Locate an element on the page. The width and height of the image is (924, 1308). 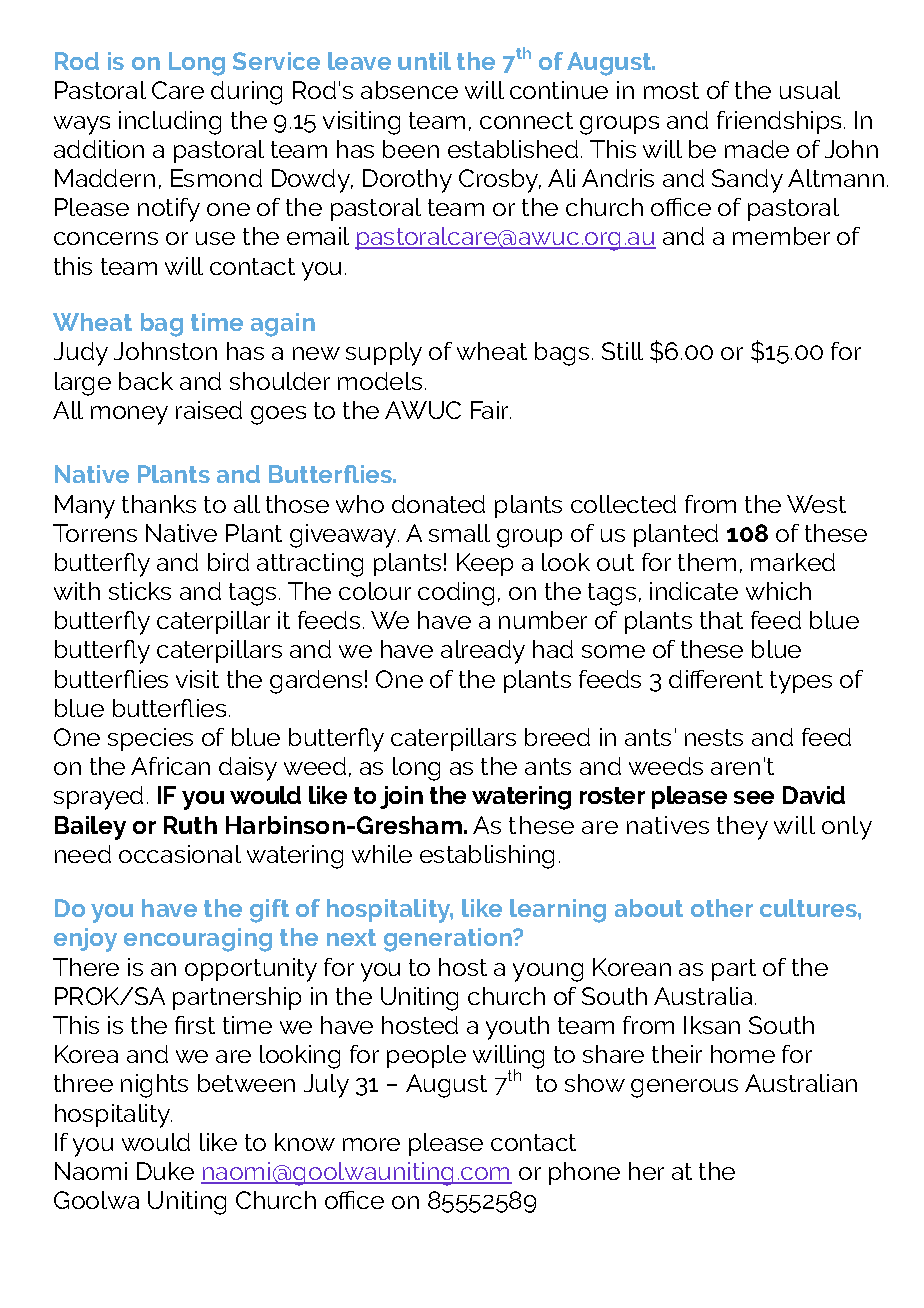
money is located at coordinates (129, 415).
